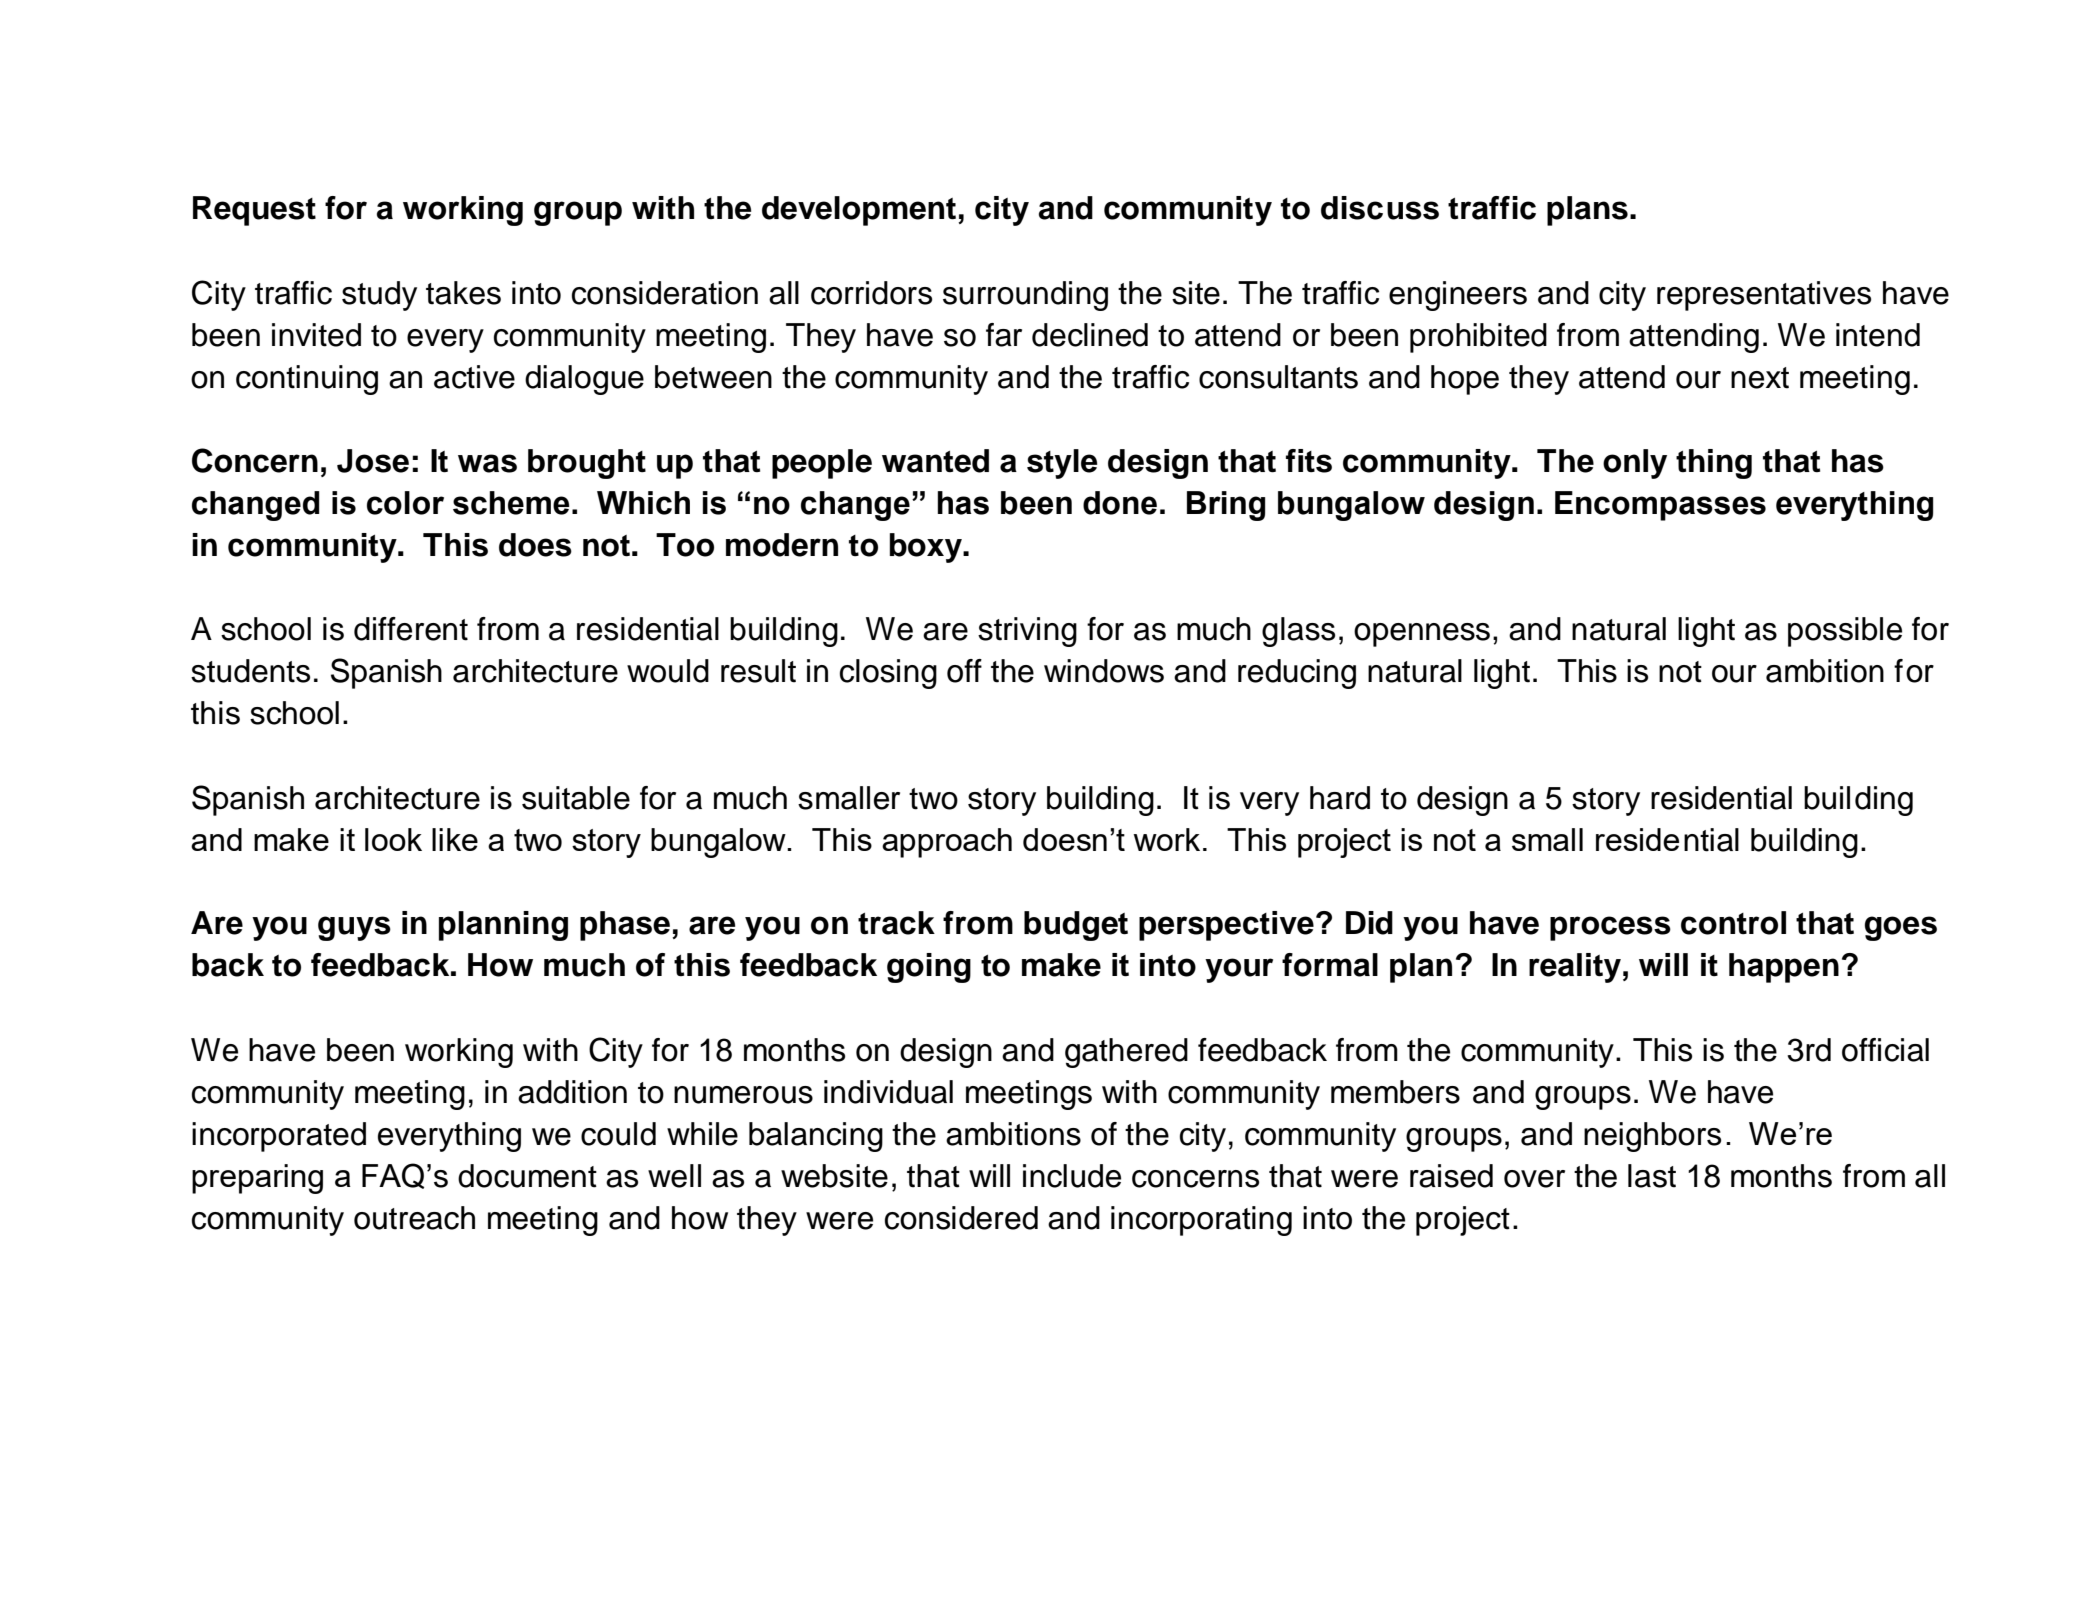  I want to click on budget, so click(1076, 926).
